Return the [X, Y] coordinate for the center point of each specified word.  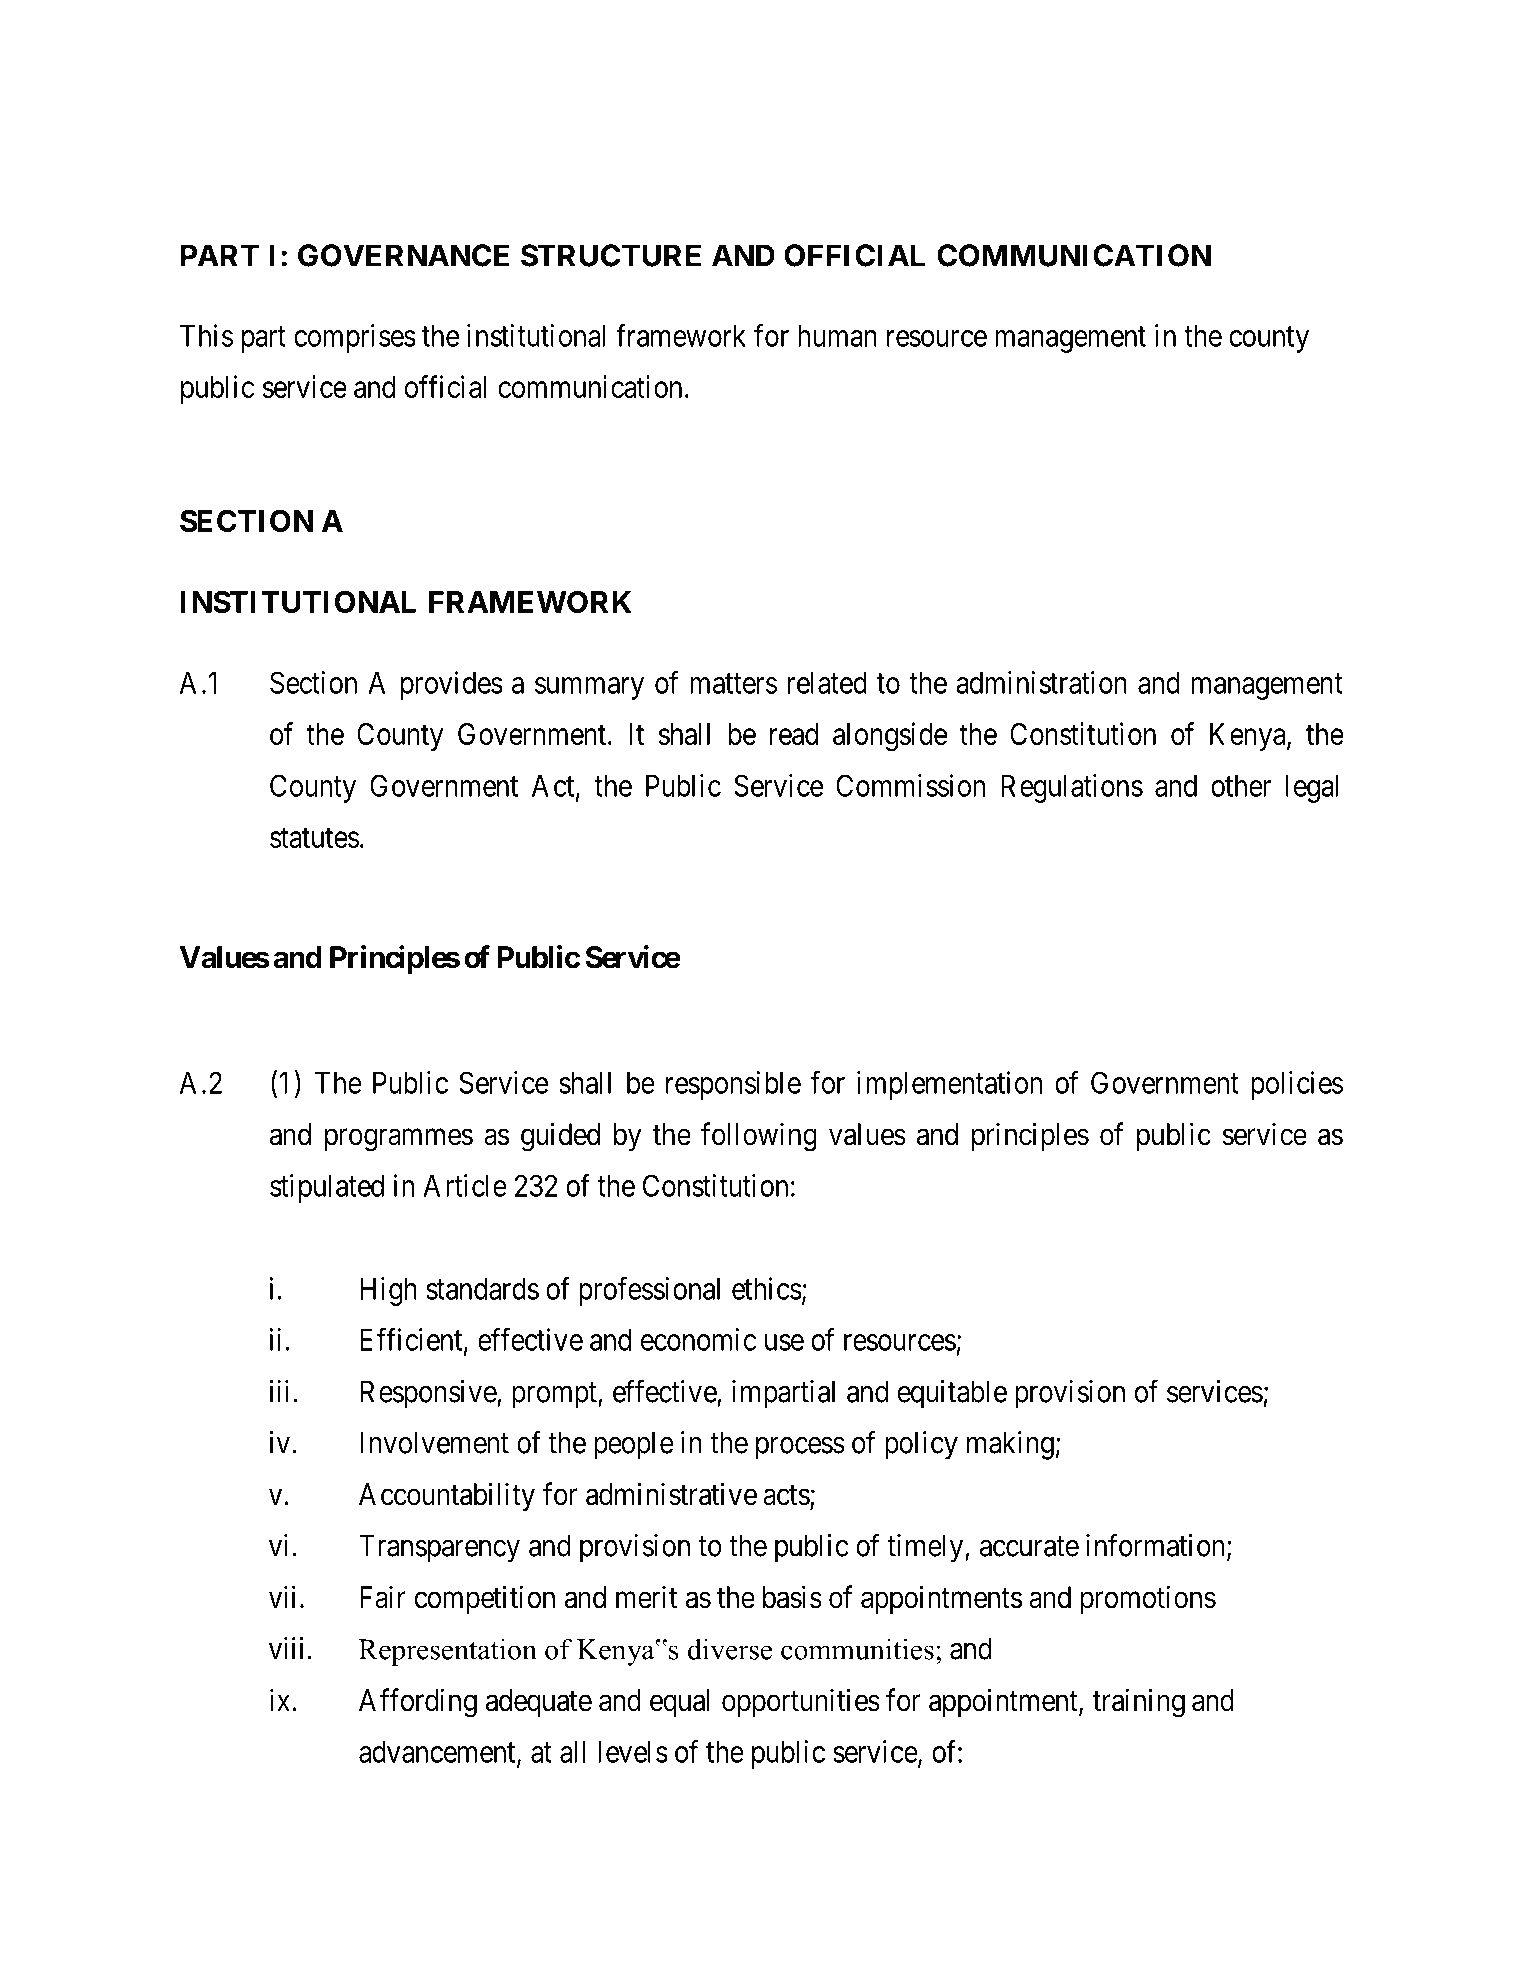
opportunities [801, 1702]
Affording [418, 1703]
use [784, 1342]
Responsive [429, 1394]
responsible [733, 1085]
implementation [949, 1085]
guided [560, 1137]
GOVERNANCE [403, 255]
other [1241, 785]
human [837, 335]
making [1010, 1445]
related [827, 682]
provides [451, 685]
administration [1041, 682]
